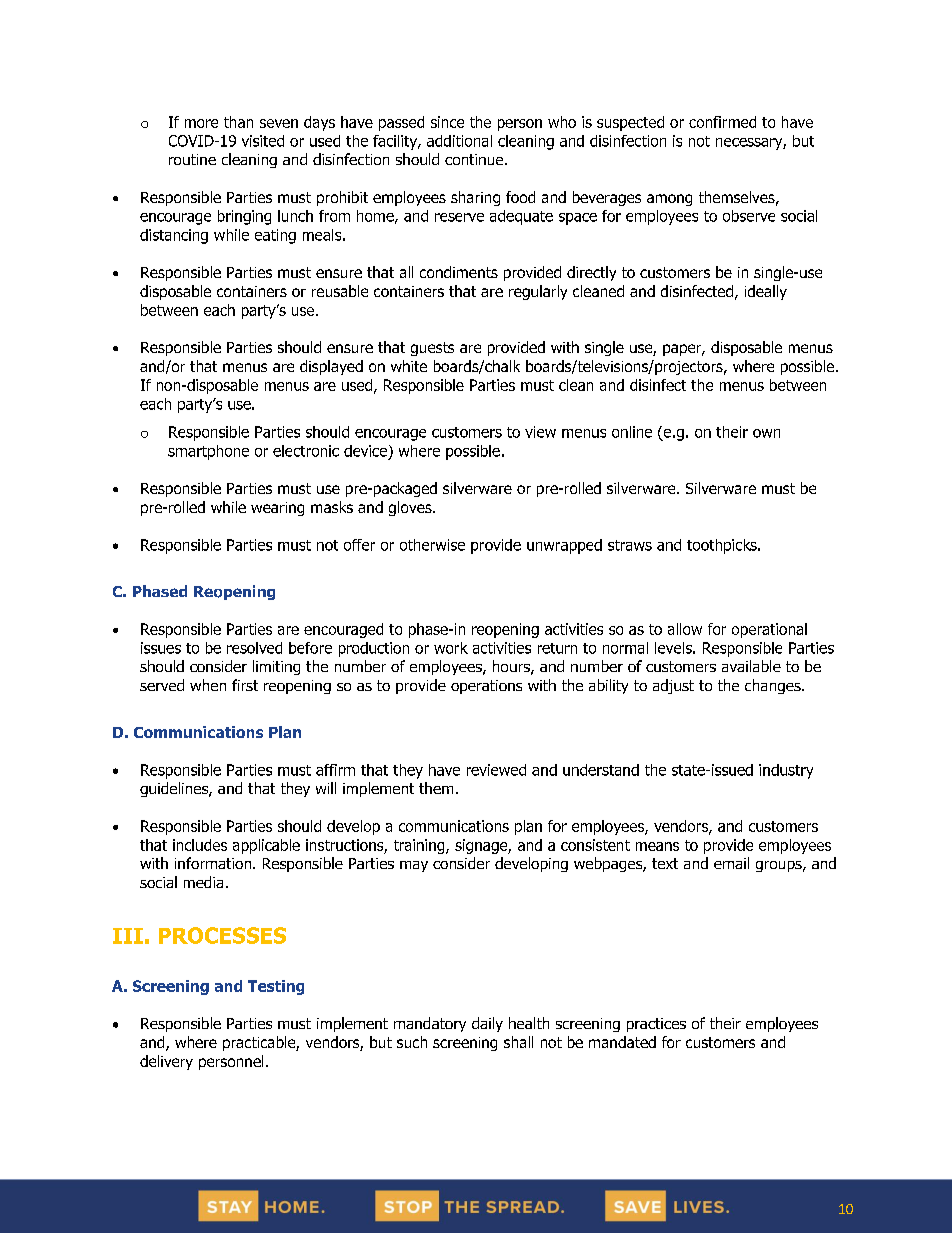 The height and width of the screenshot is (1233, 952). Describe the element at coordinates (722, 122) in the screenshot. I see `confirmed` at that location.
